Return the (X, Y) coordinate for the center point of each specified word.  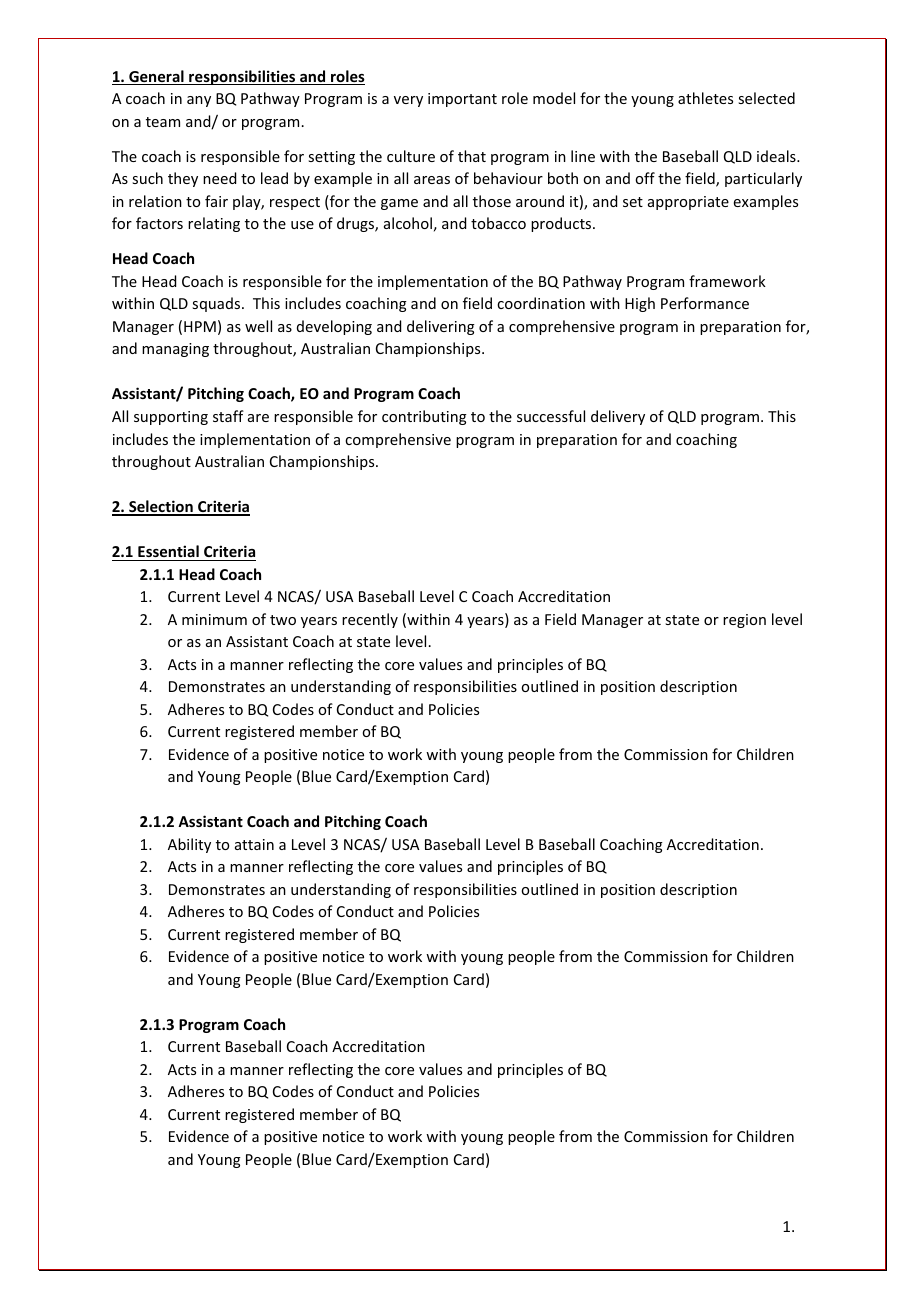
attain (254, 844)
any (199, 101)
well (258, 326)
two (283, 620)
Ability (189, 845)
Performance (705, 303)
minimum (214, 619)
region (744, 621)
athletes (705, 98)
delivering (441, 327)
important (462, 100)
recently (370, 620)
